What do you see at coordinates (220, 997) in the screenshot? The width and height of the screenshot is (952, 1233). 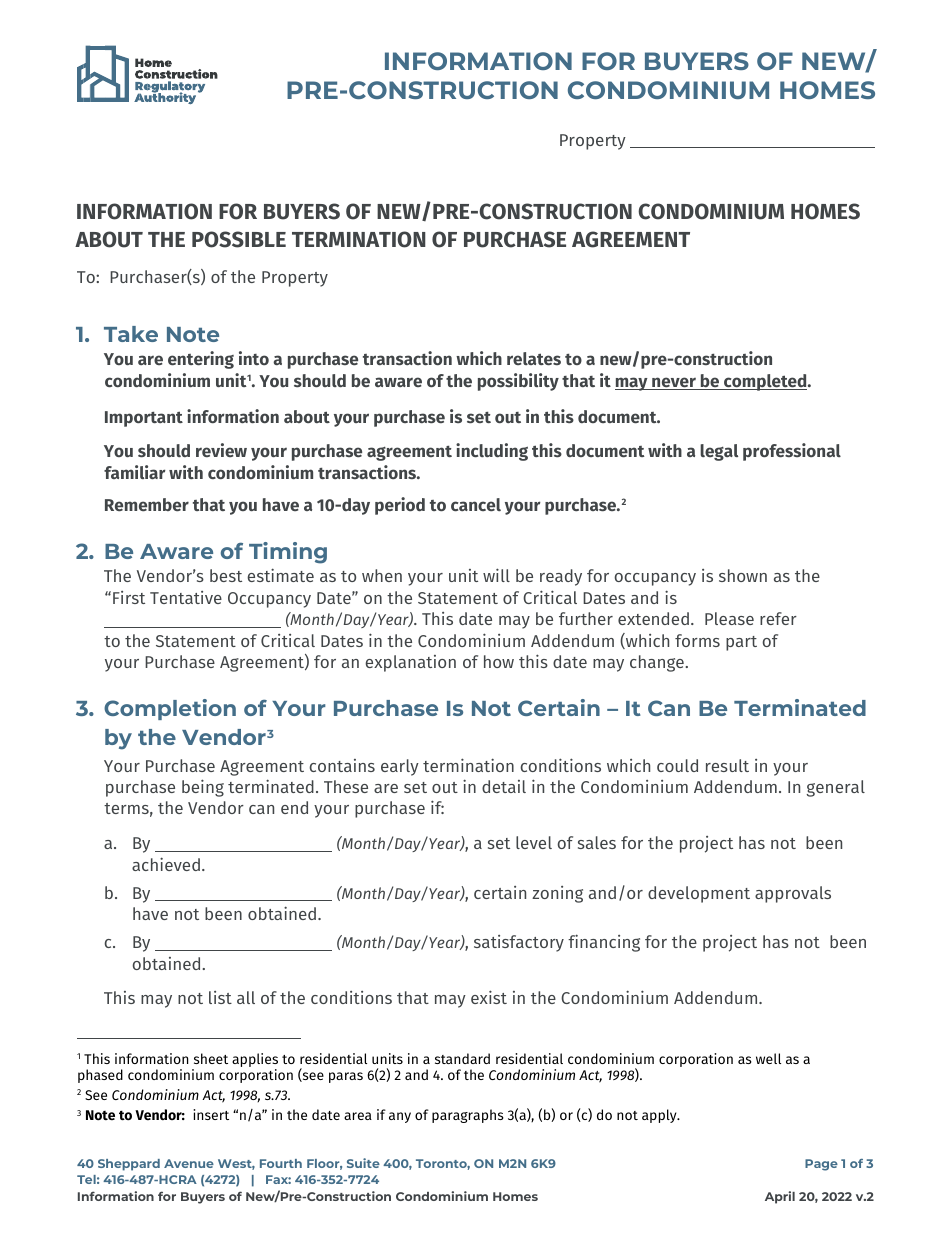 I see `list` at bounding box center [220, 997].
